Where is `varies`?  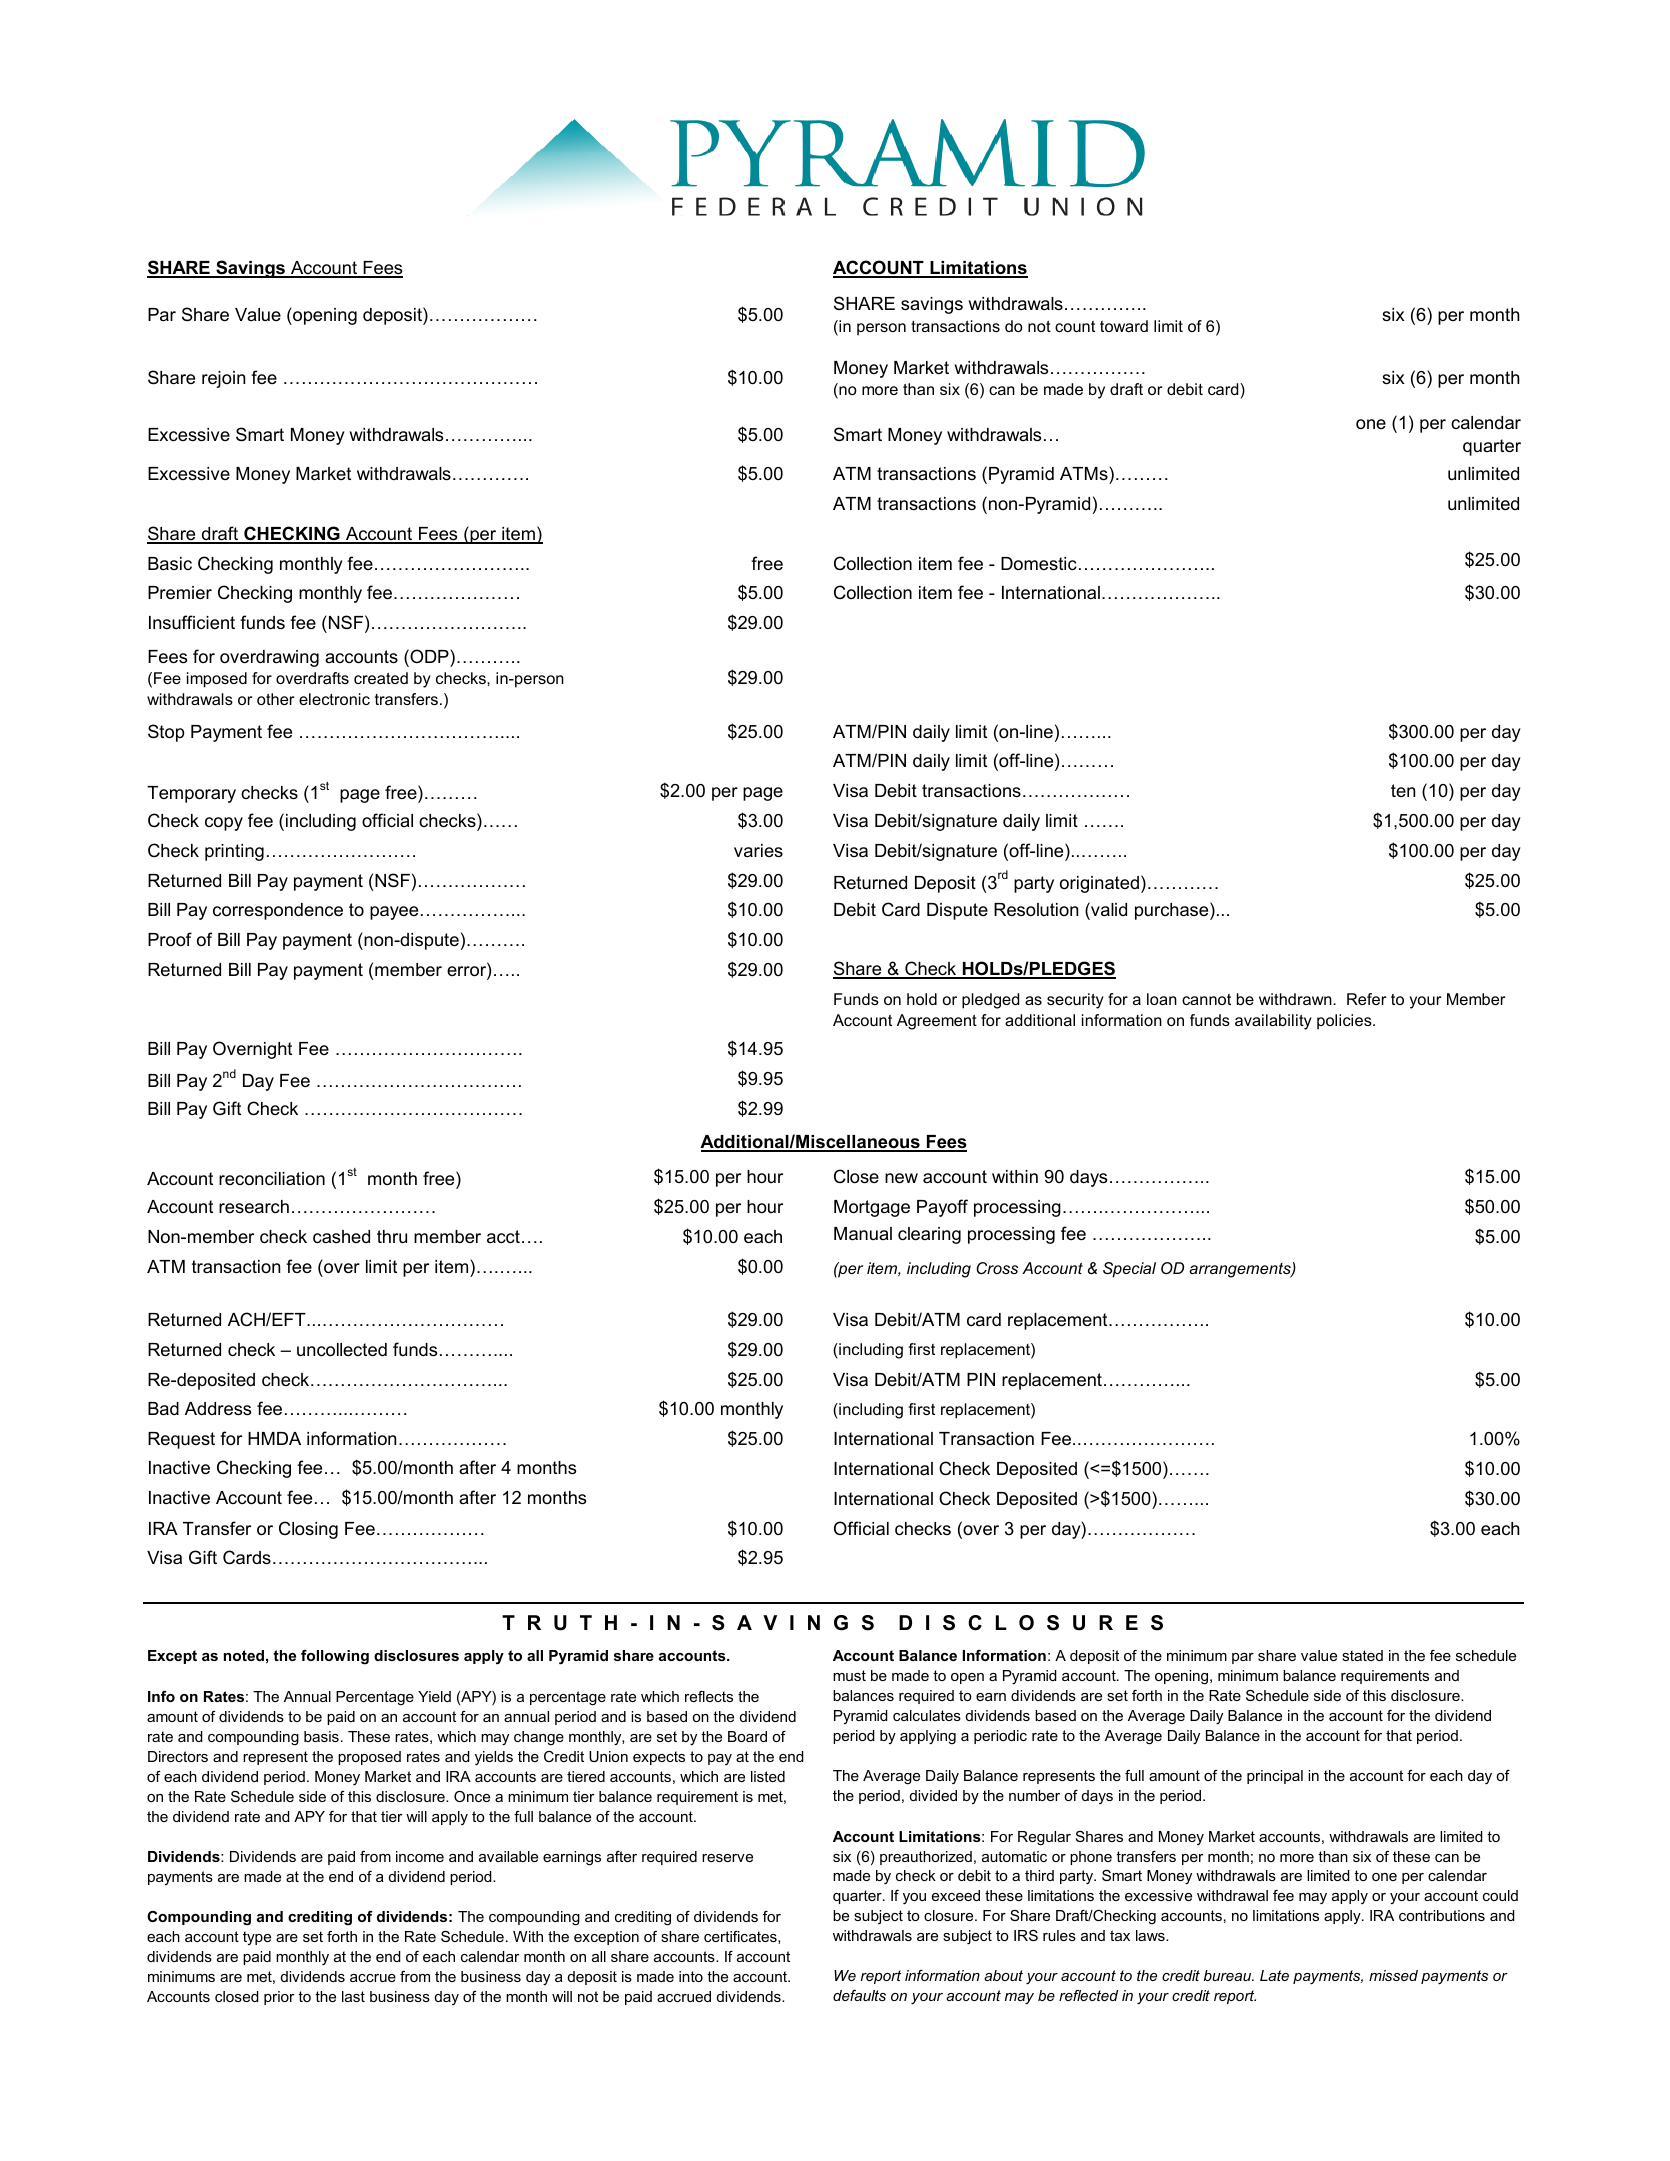 varies is located at coordinates (758, 850).
